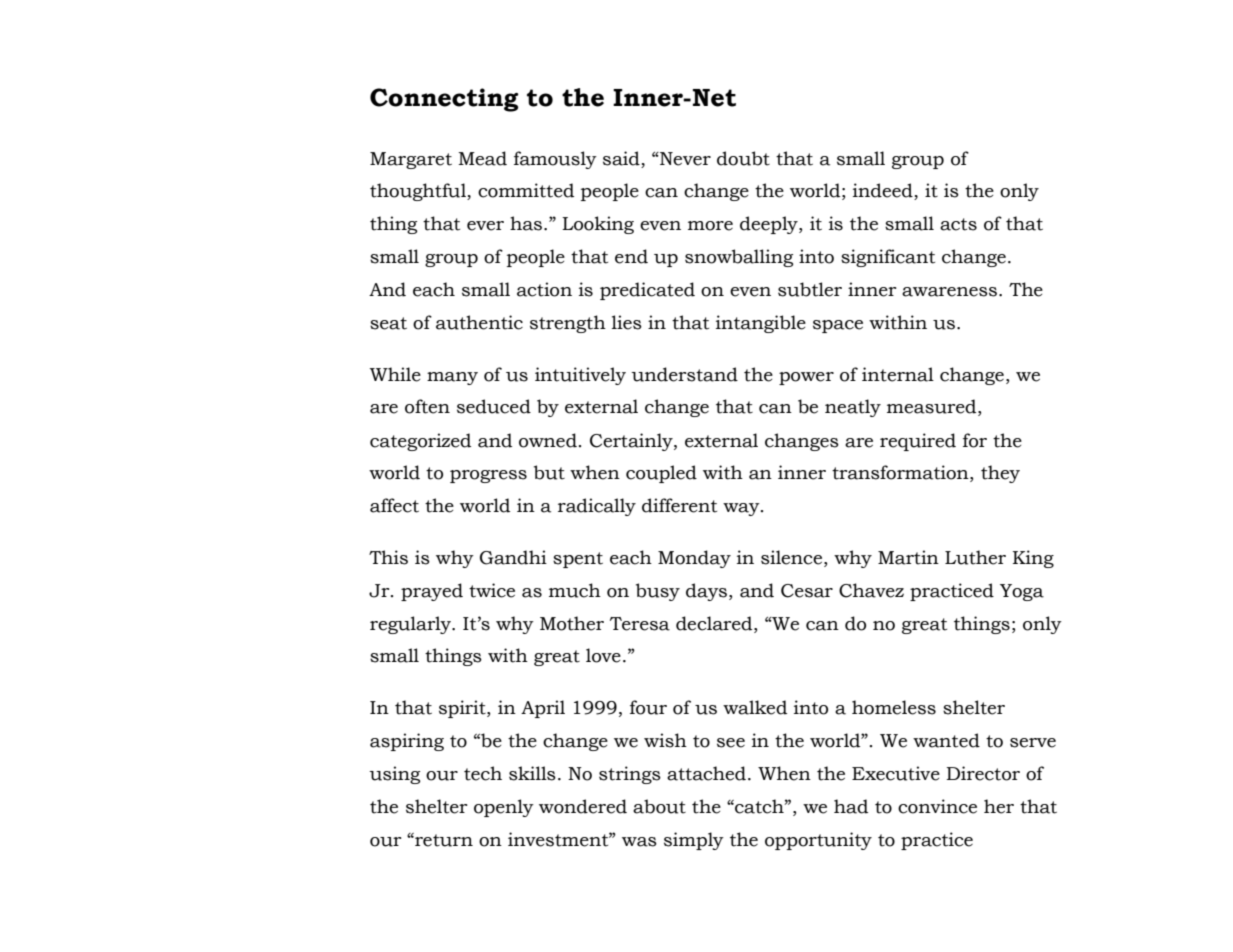 The width and height of the page is (1233, 952). I want to click on they, so click(1000, 474).
